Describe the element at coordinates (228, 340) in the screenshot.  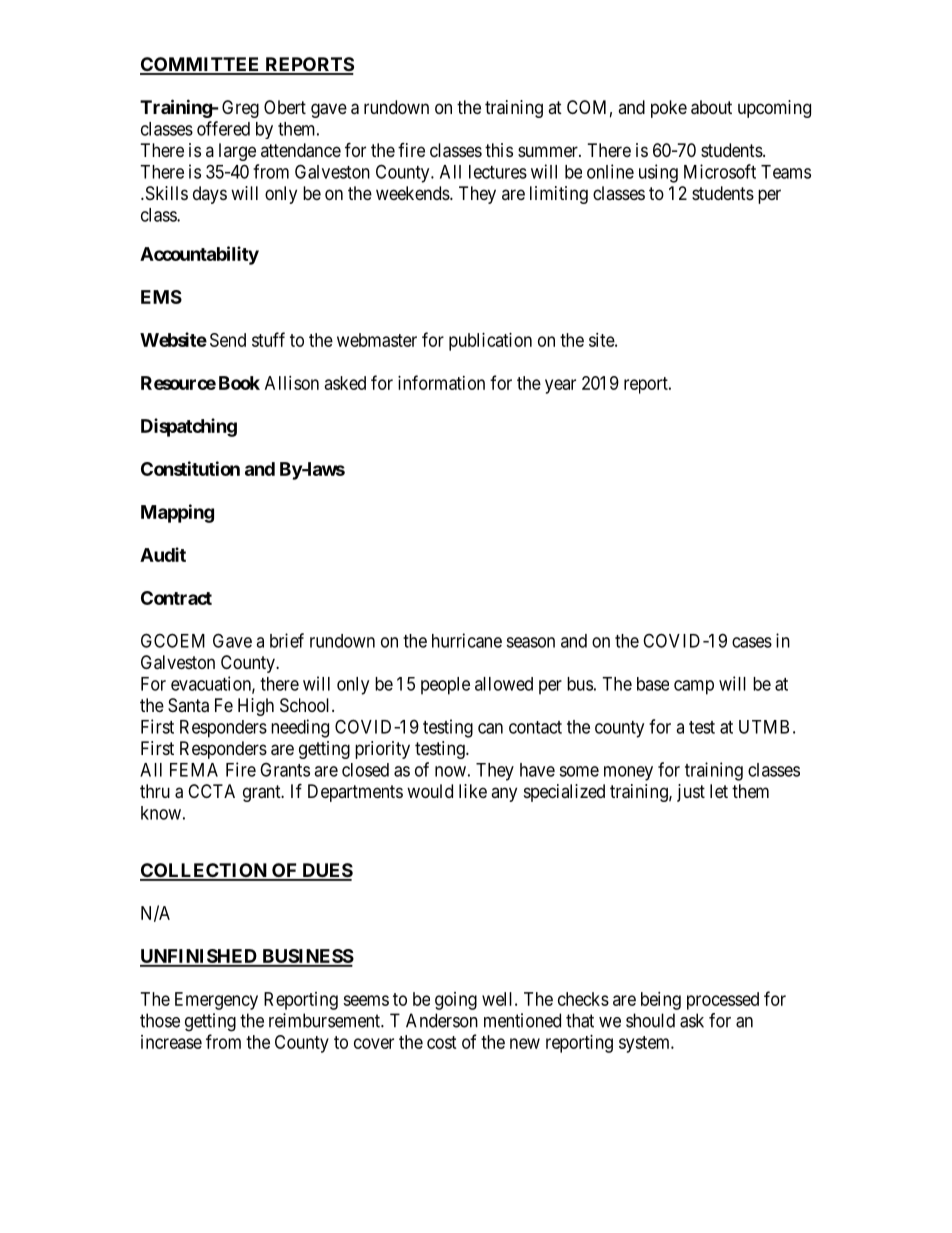
I see `Send` at that location.
